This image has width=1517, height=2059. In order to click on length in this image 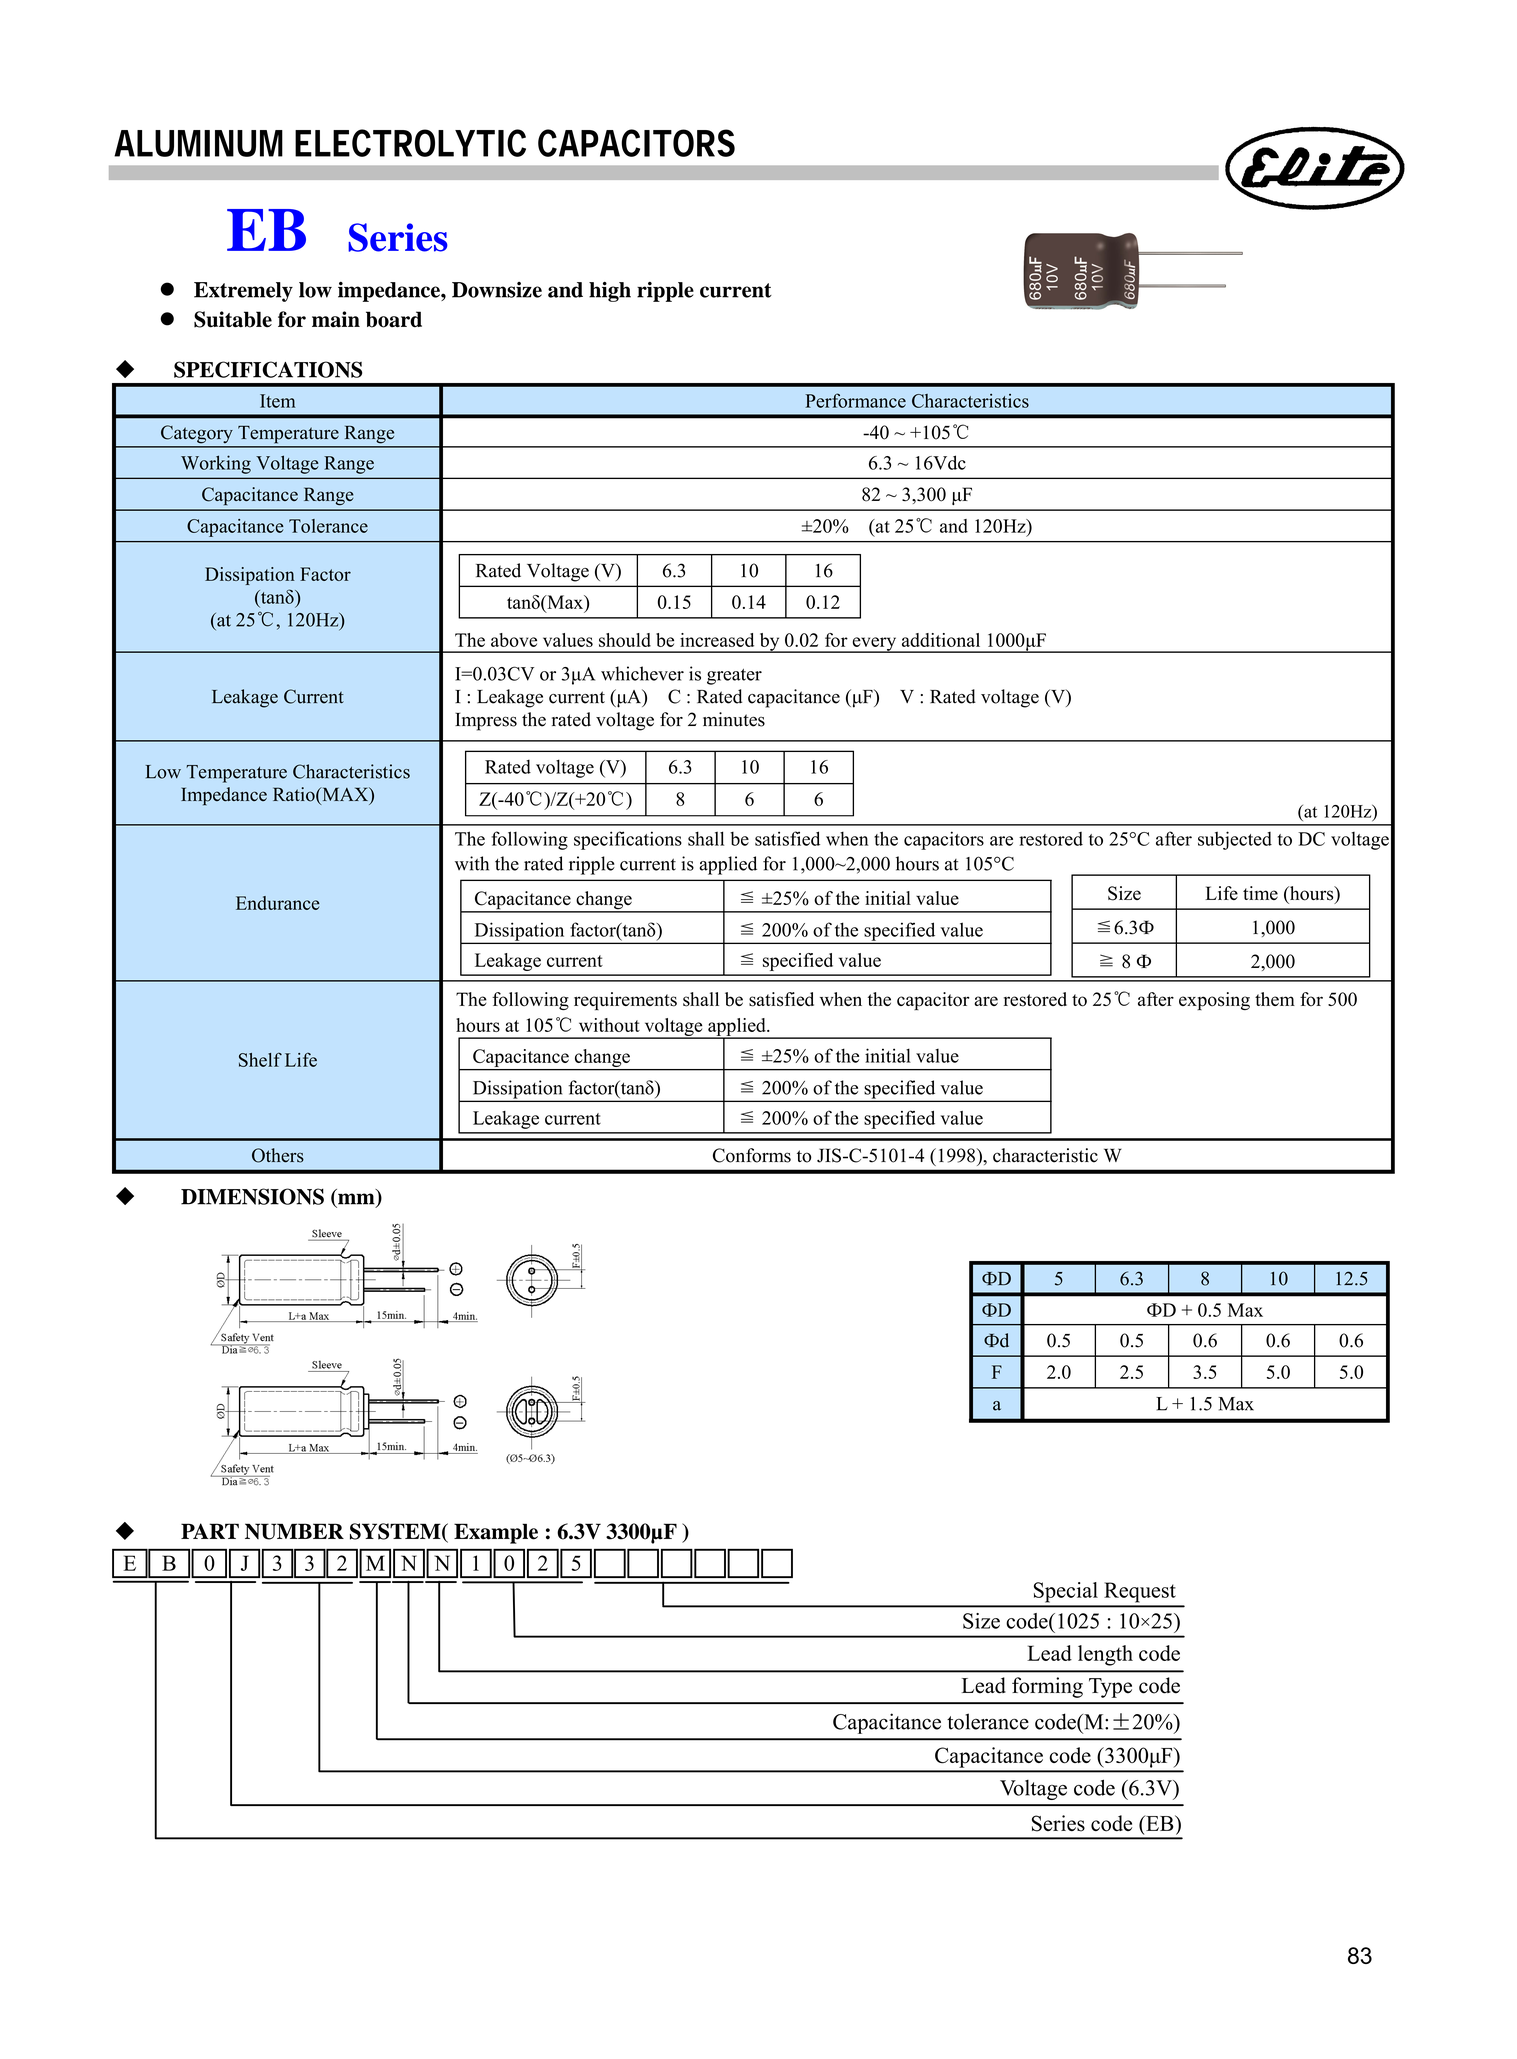, I will do `click(1105, 1655)`.
